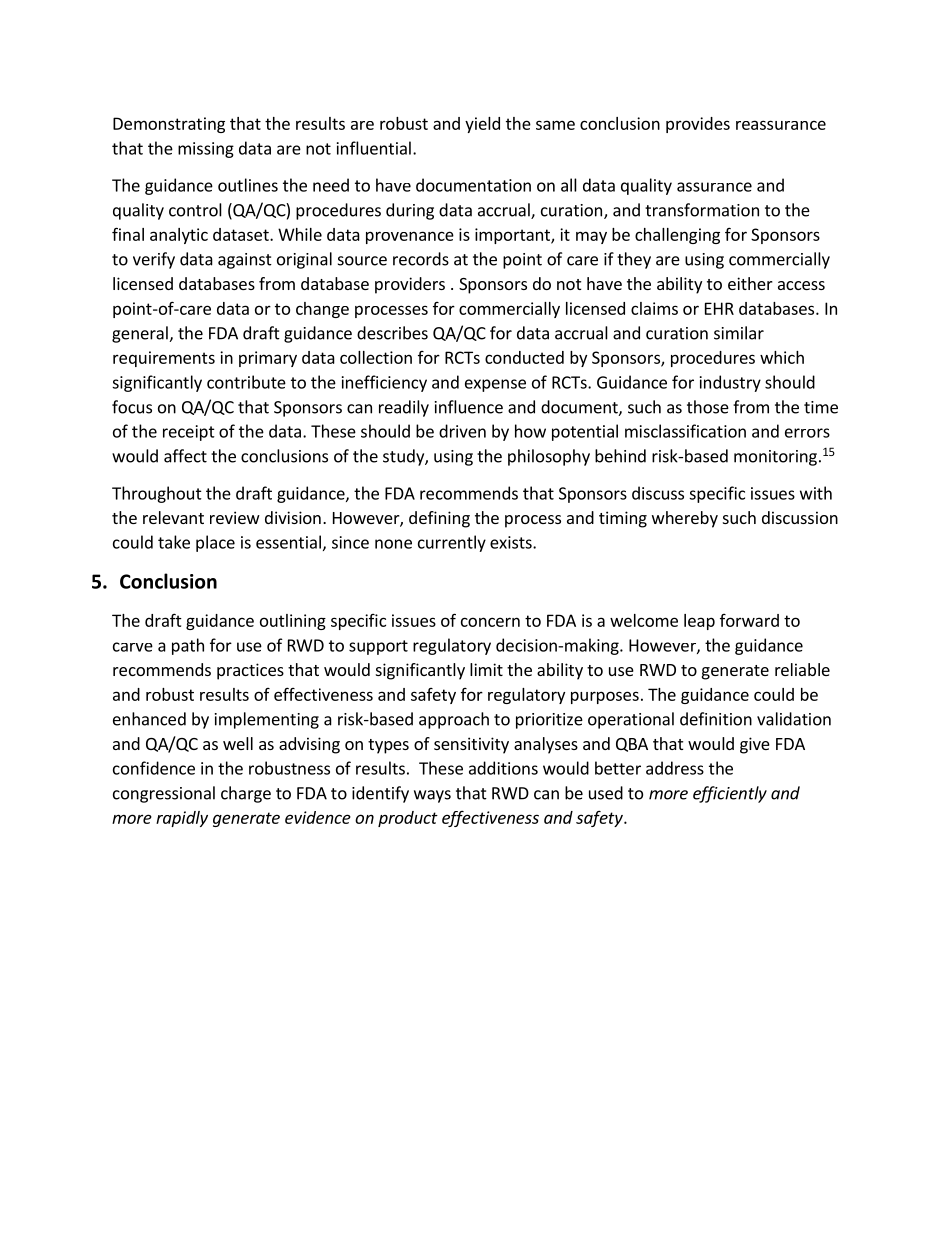  Describe the element at coordinates (246, 794) in the document. I see `charge` at that location.
